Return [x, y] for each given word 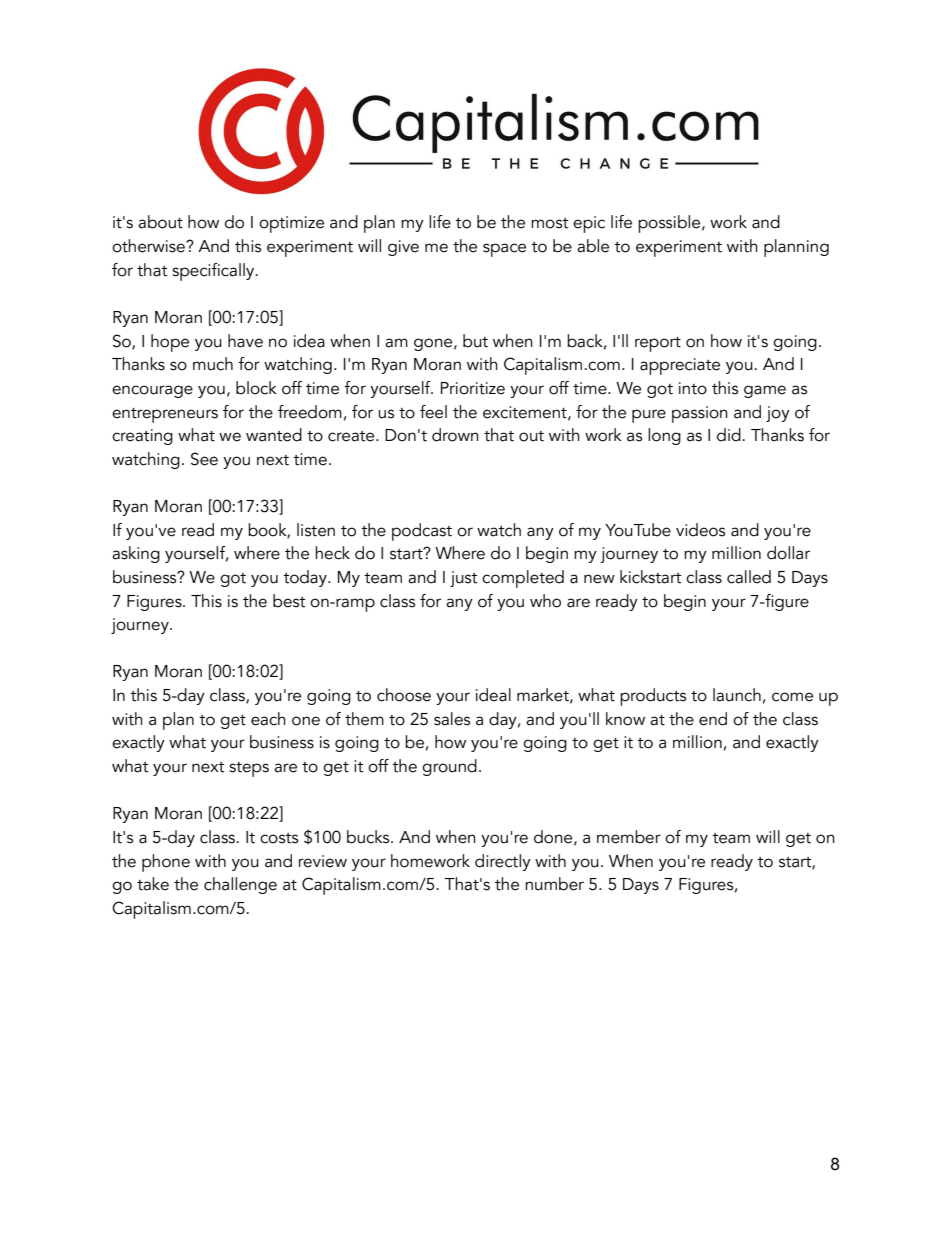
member [629, 837]
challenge [240, 885]
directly [503, 862]
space [504, 250]
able [593, 246]
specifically [214, 272]
